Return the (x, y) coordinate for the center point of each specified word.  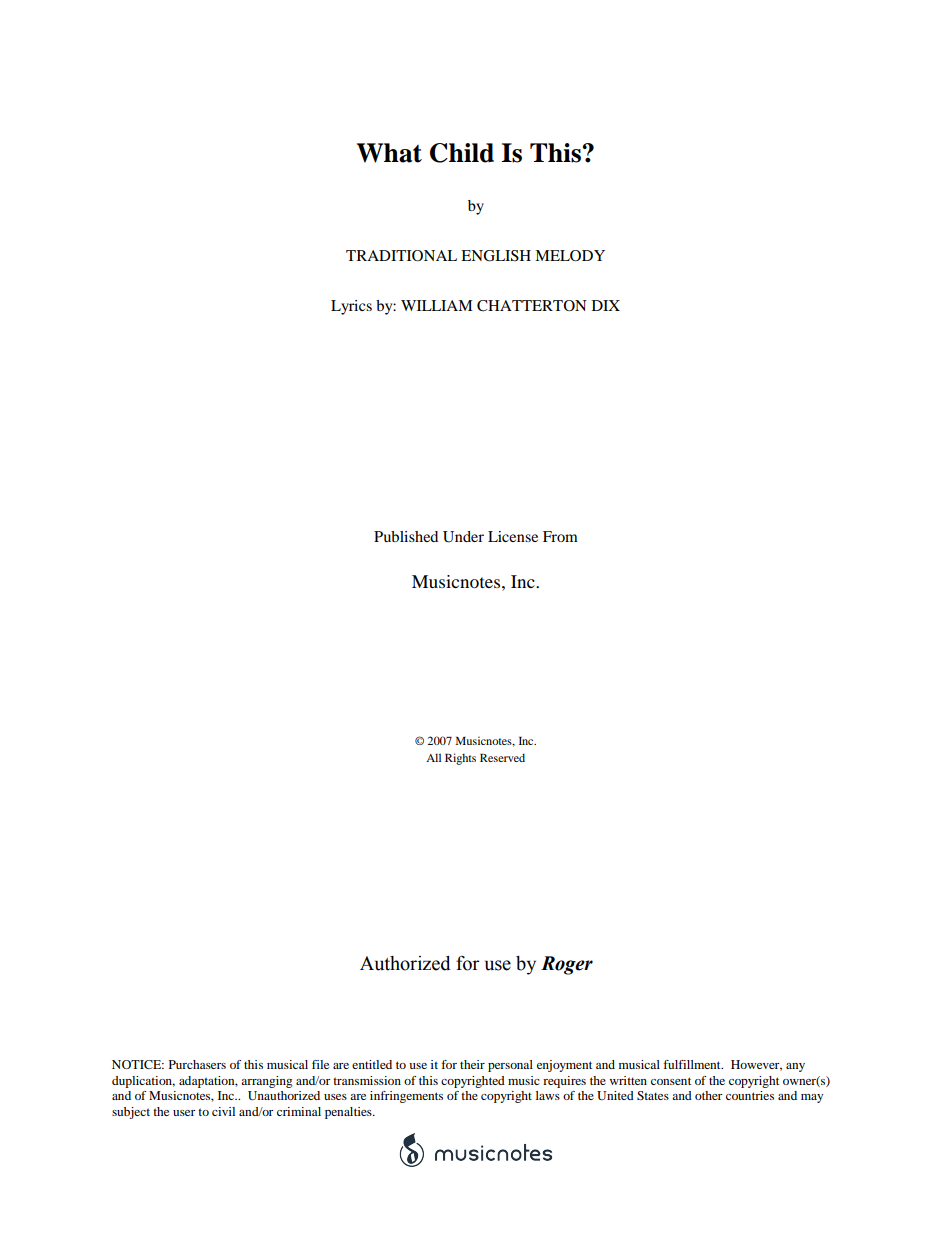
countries (750, 1095)
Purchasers (197, 1064)
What (389, 153)
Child (462, 153)
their (472, 1064)
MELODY (570, 256)
